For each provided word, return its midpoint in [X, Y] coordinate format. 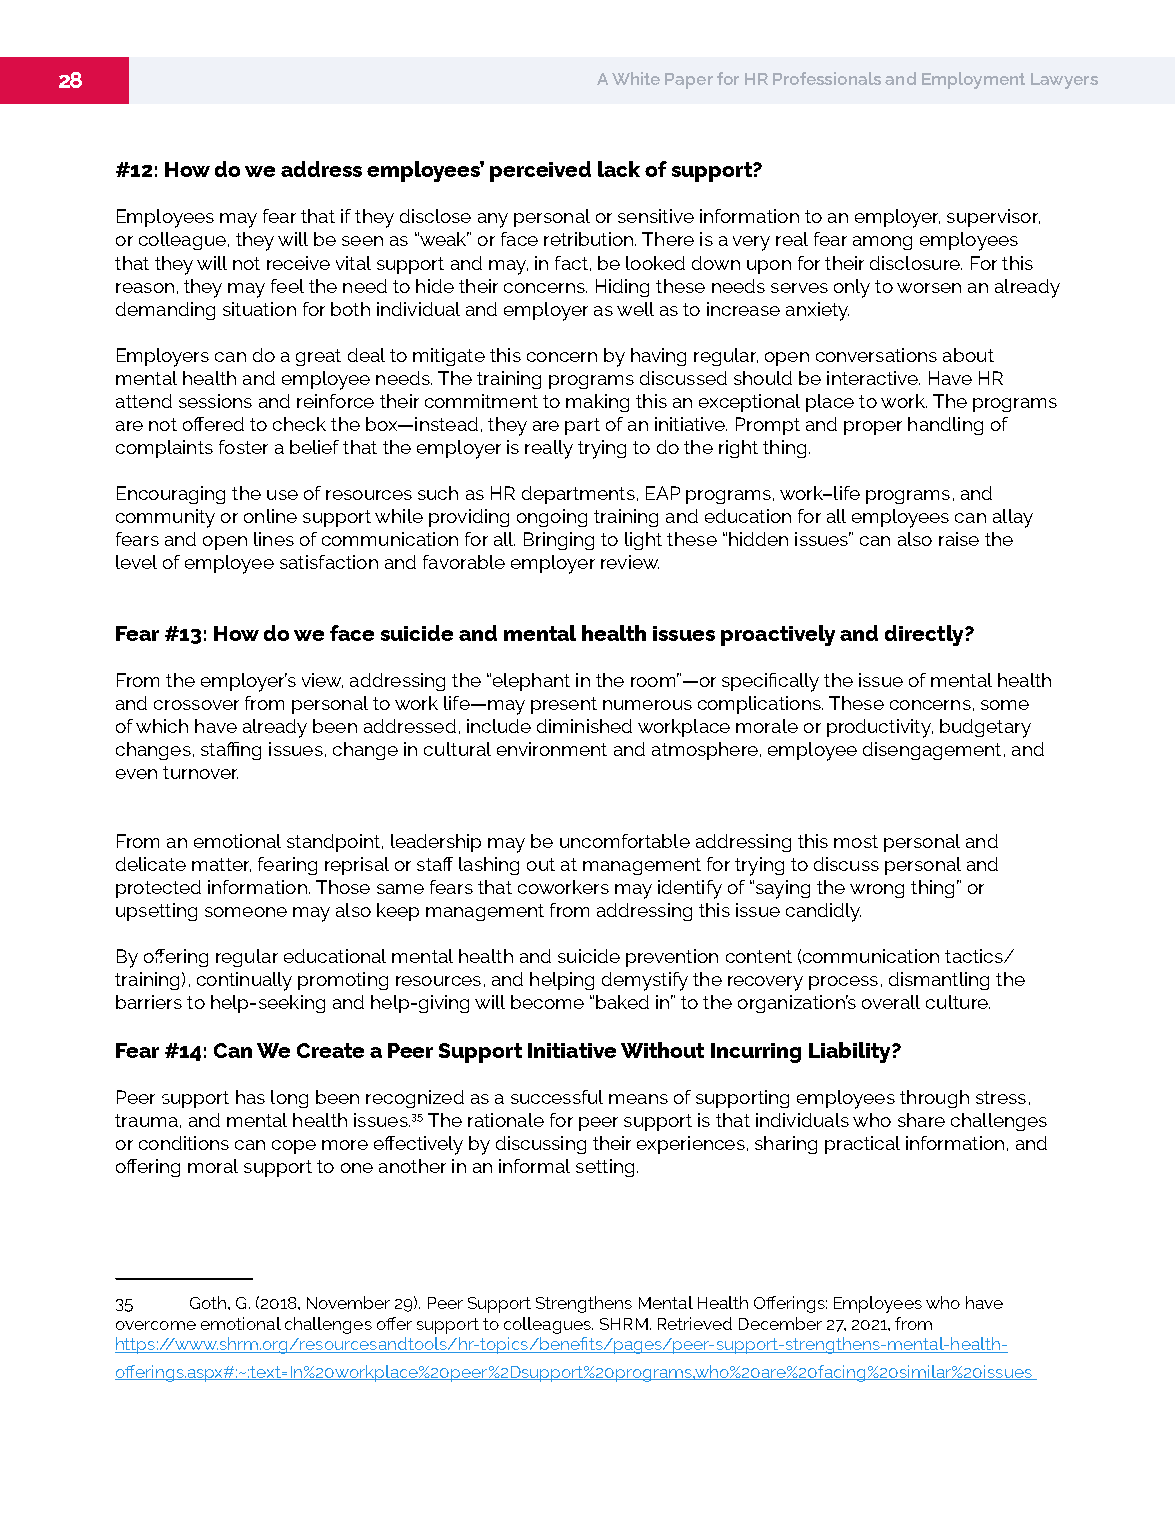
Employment [973, 80]
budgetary [985, 728]
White [636, 78]
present [564, 705]
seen [362, 241]
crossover [196, 705]
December [780, 1323]
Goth [208, 1302]
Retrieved [695, 1323]
